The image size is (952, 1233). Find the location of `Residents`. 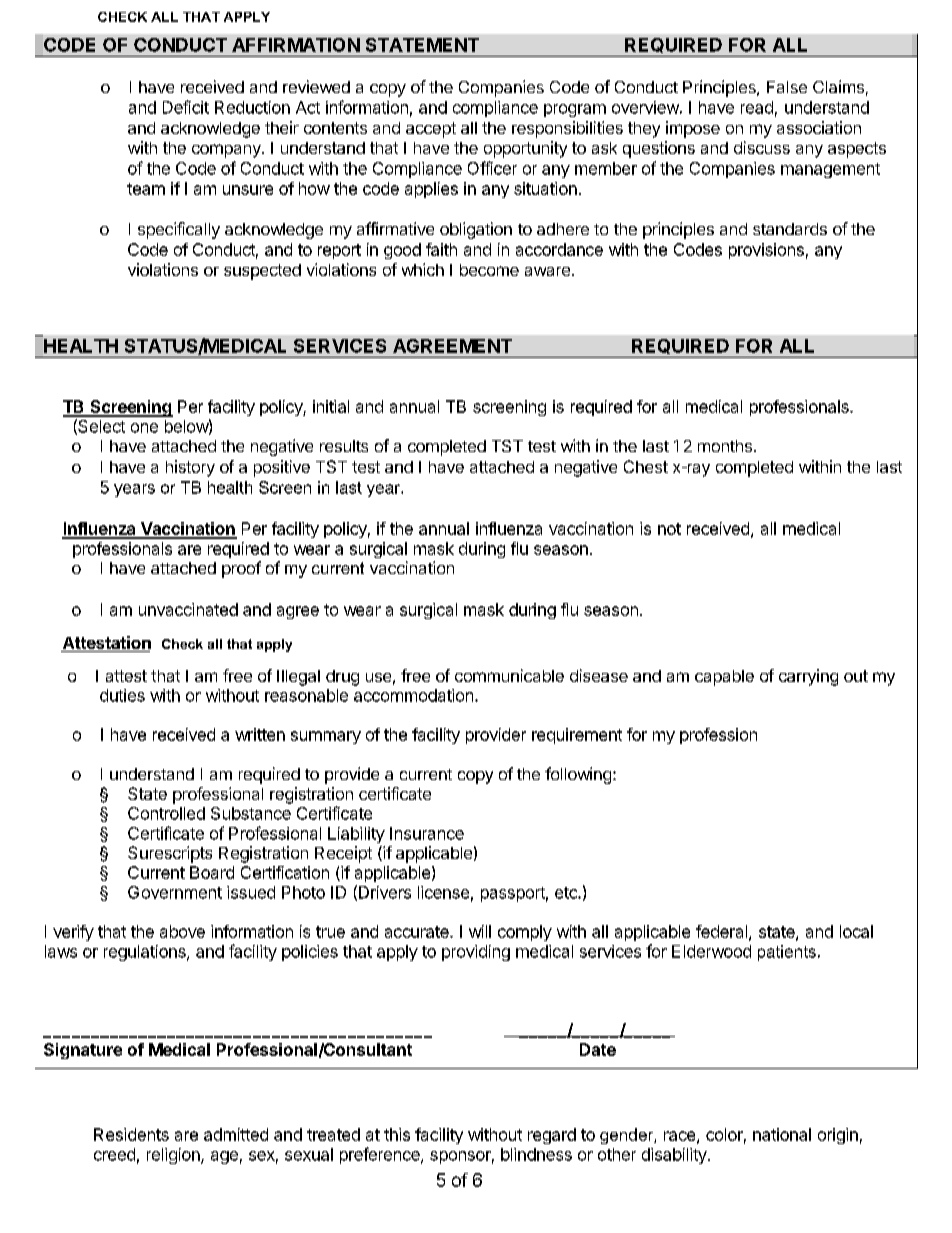

Residents is located at coordinates (131, 1134).
